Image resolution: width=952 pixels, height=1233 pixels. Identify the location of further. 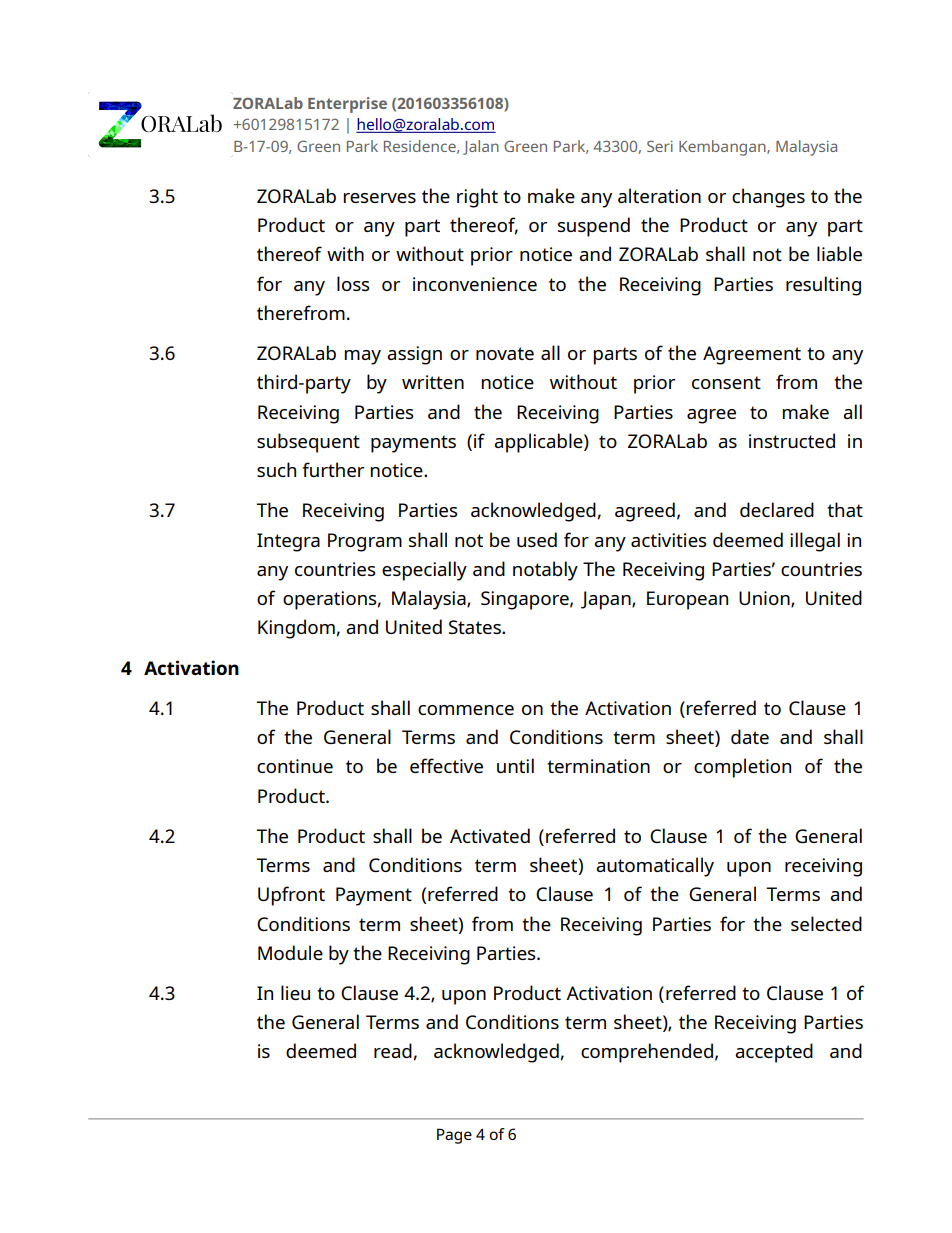
(333, 469).
